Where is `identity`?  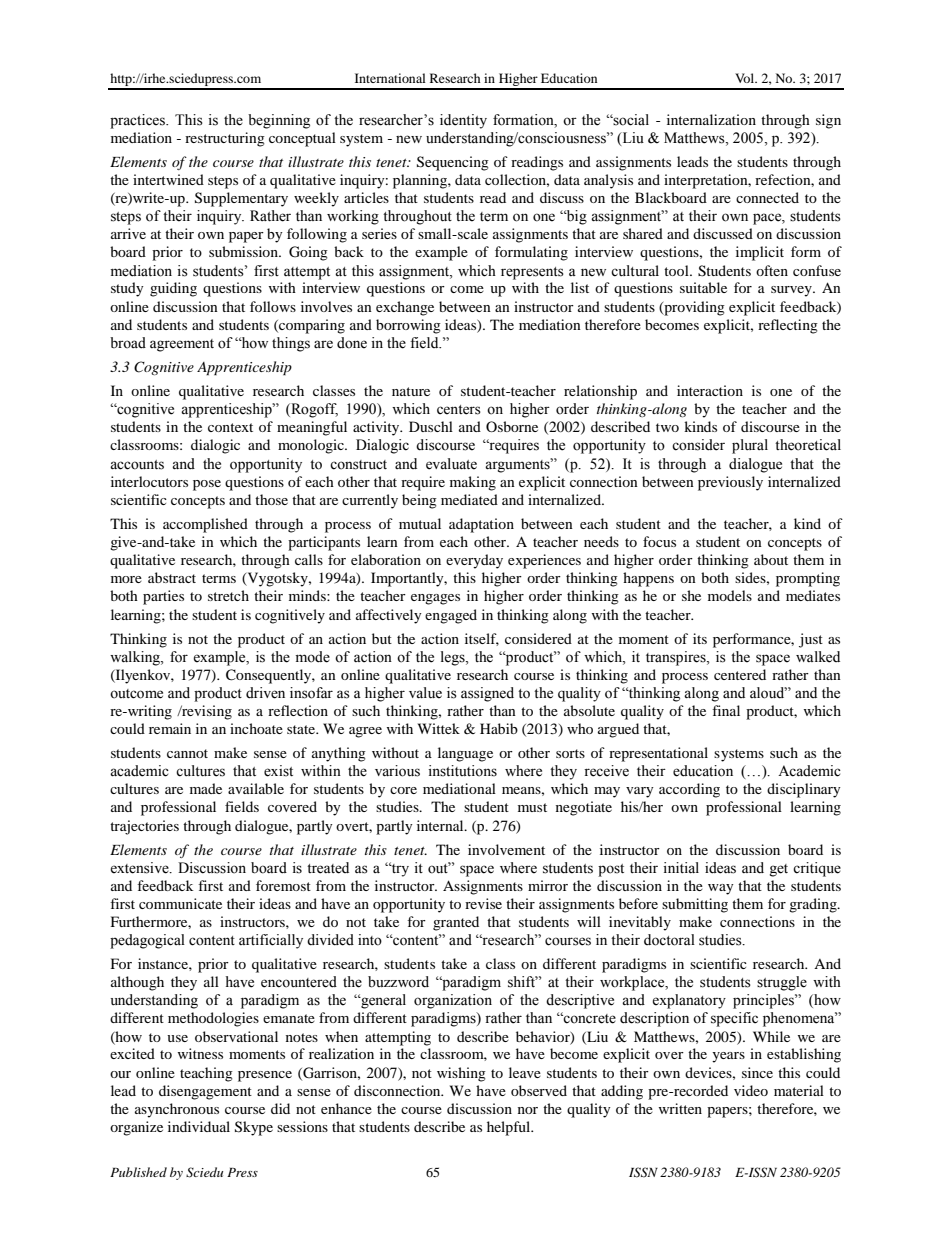
identity is located at coordinates (463, 121).
